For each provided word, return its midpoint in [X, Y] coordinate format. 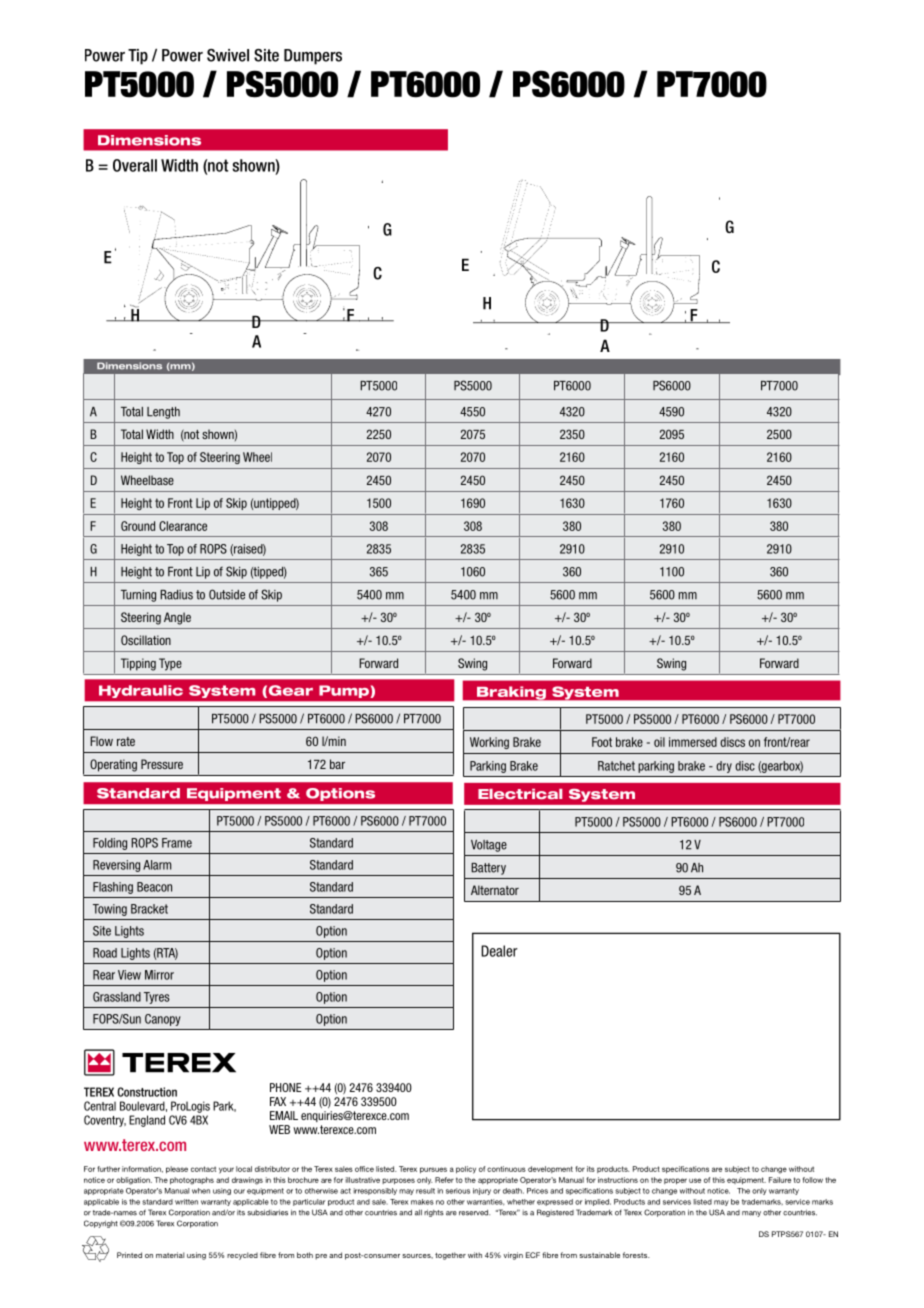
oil [659, 742]
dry [724, 767]
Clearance [183, 526]
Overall [135, 165]
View [129, 975]
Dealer [499, 951]
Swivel [228, 55]
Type [170, 664]
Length [163, 413]
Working [489, 743]
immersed [693, 742]
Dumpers [313, 57]
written [186, 1202]
